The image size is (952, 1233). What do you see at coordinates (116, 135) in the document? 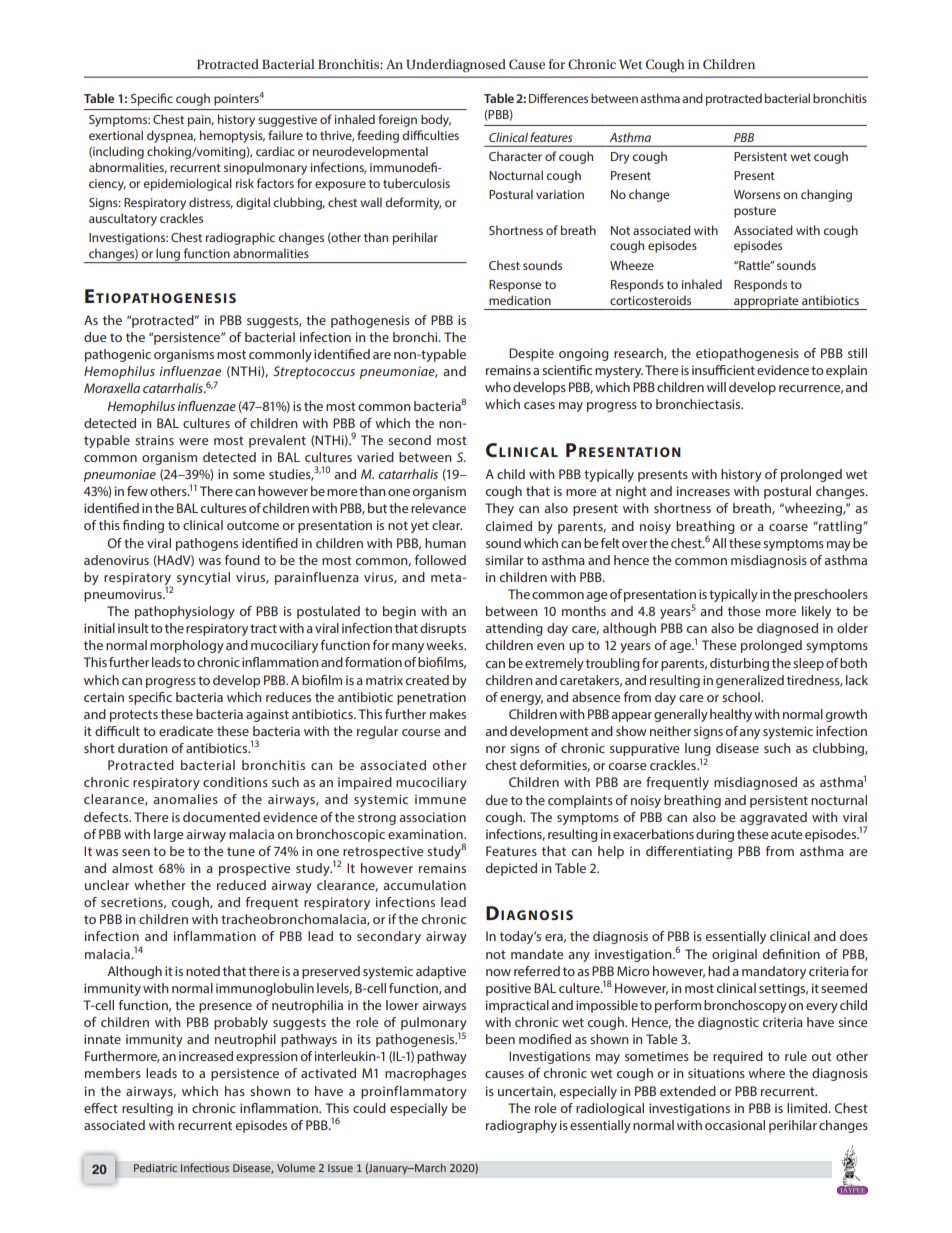
I see `exertional` at bounding box center [116, 135].
